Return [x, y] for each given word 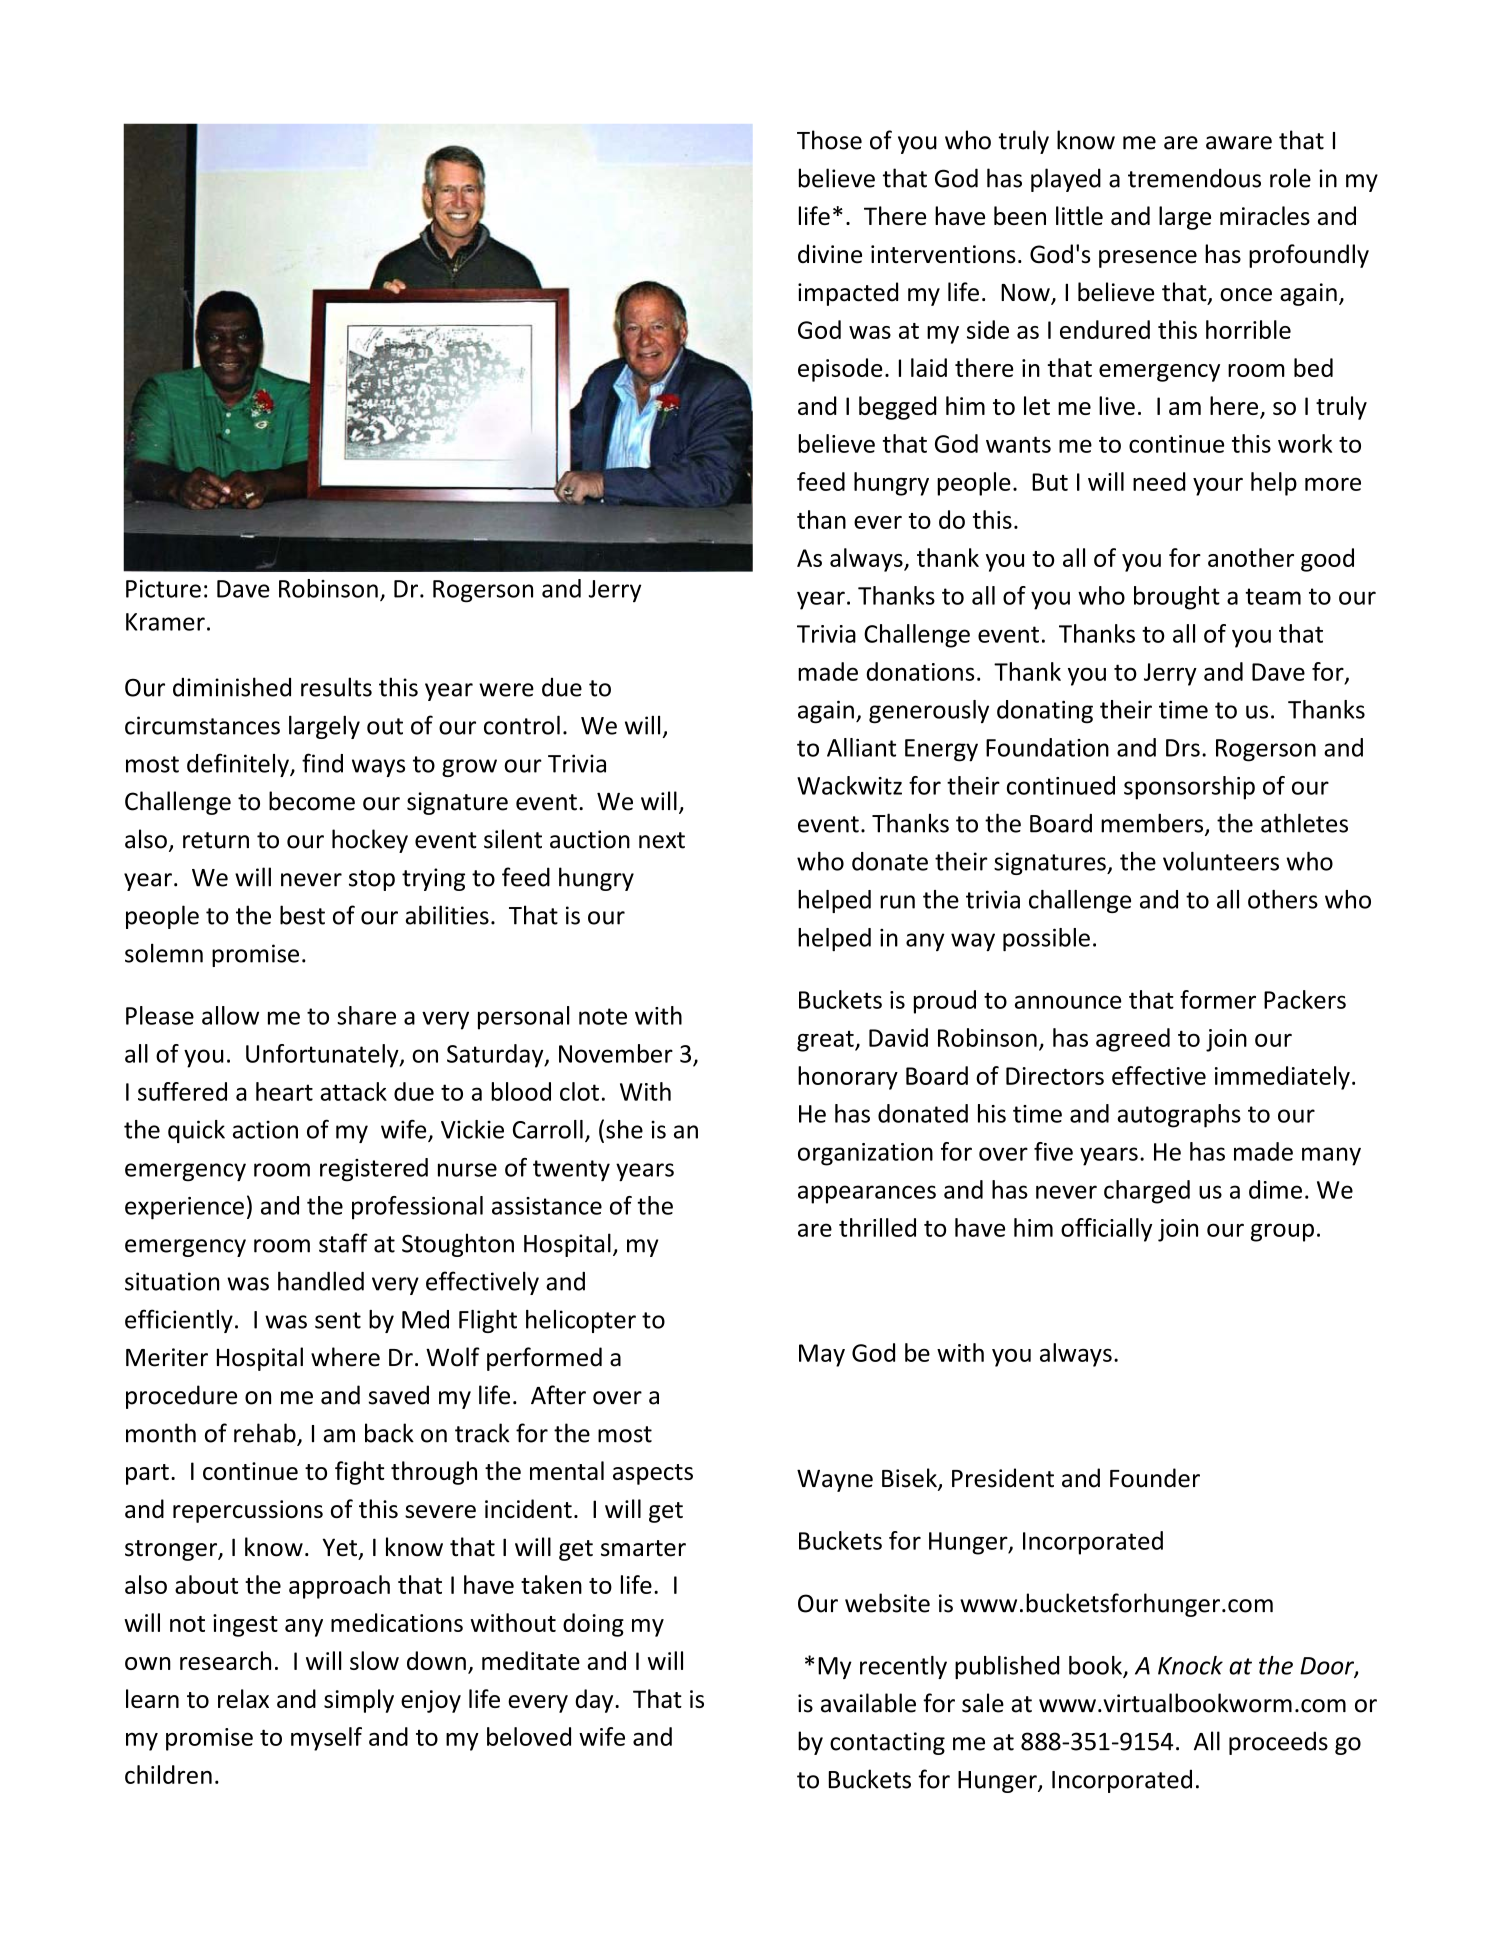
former [1218, 999]
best [302, 915]
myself [326, 1739]
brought [1177, 598]
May [822, 1355]
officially [1106, 1230]
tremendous [1194, 178]
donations [920, 671]
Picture [163, 589]
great [826, 1041]
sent [338, 1320]
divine [830, 254]
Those [829, 140]
